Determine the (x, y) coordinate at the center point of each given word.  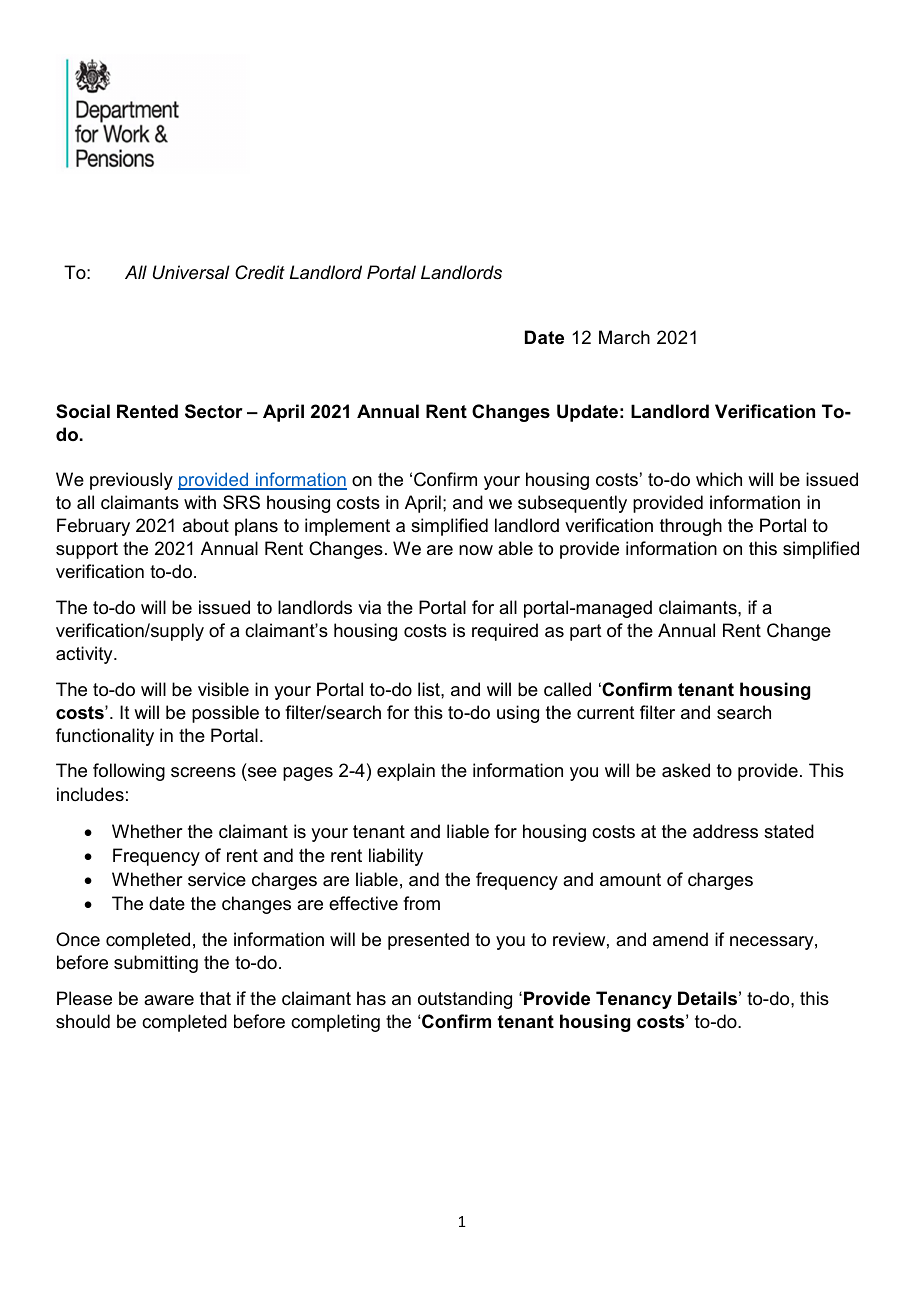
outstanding (465, 1000)
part (586, 632)
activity (85, 655)
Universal (191, 272)
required (505, 632)
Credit (260, 272)
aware (169, 1000)
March (624, 337)
